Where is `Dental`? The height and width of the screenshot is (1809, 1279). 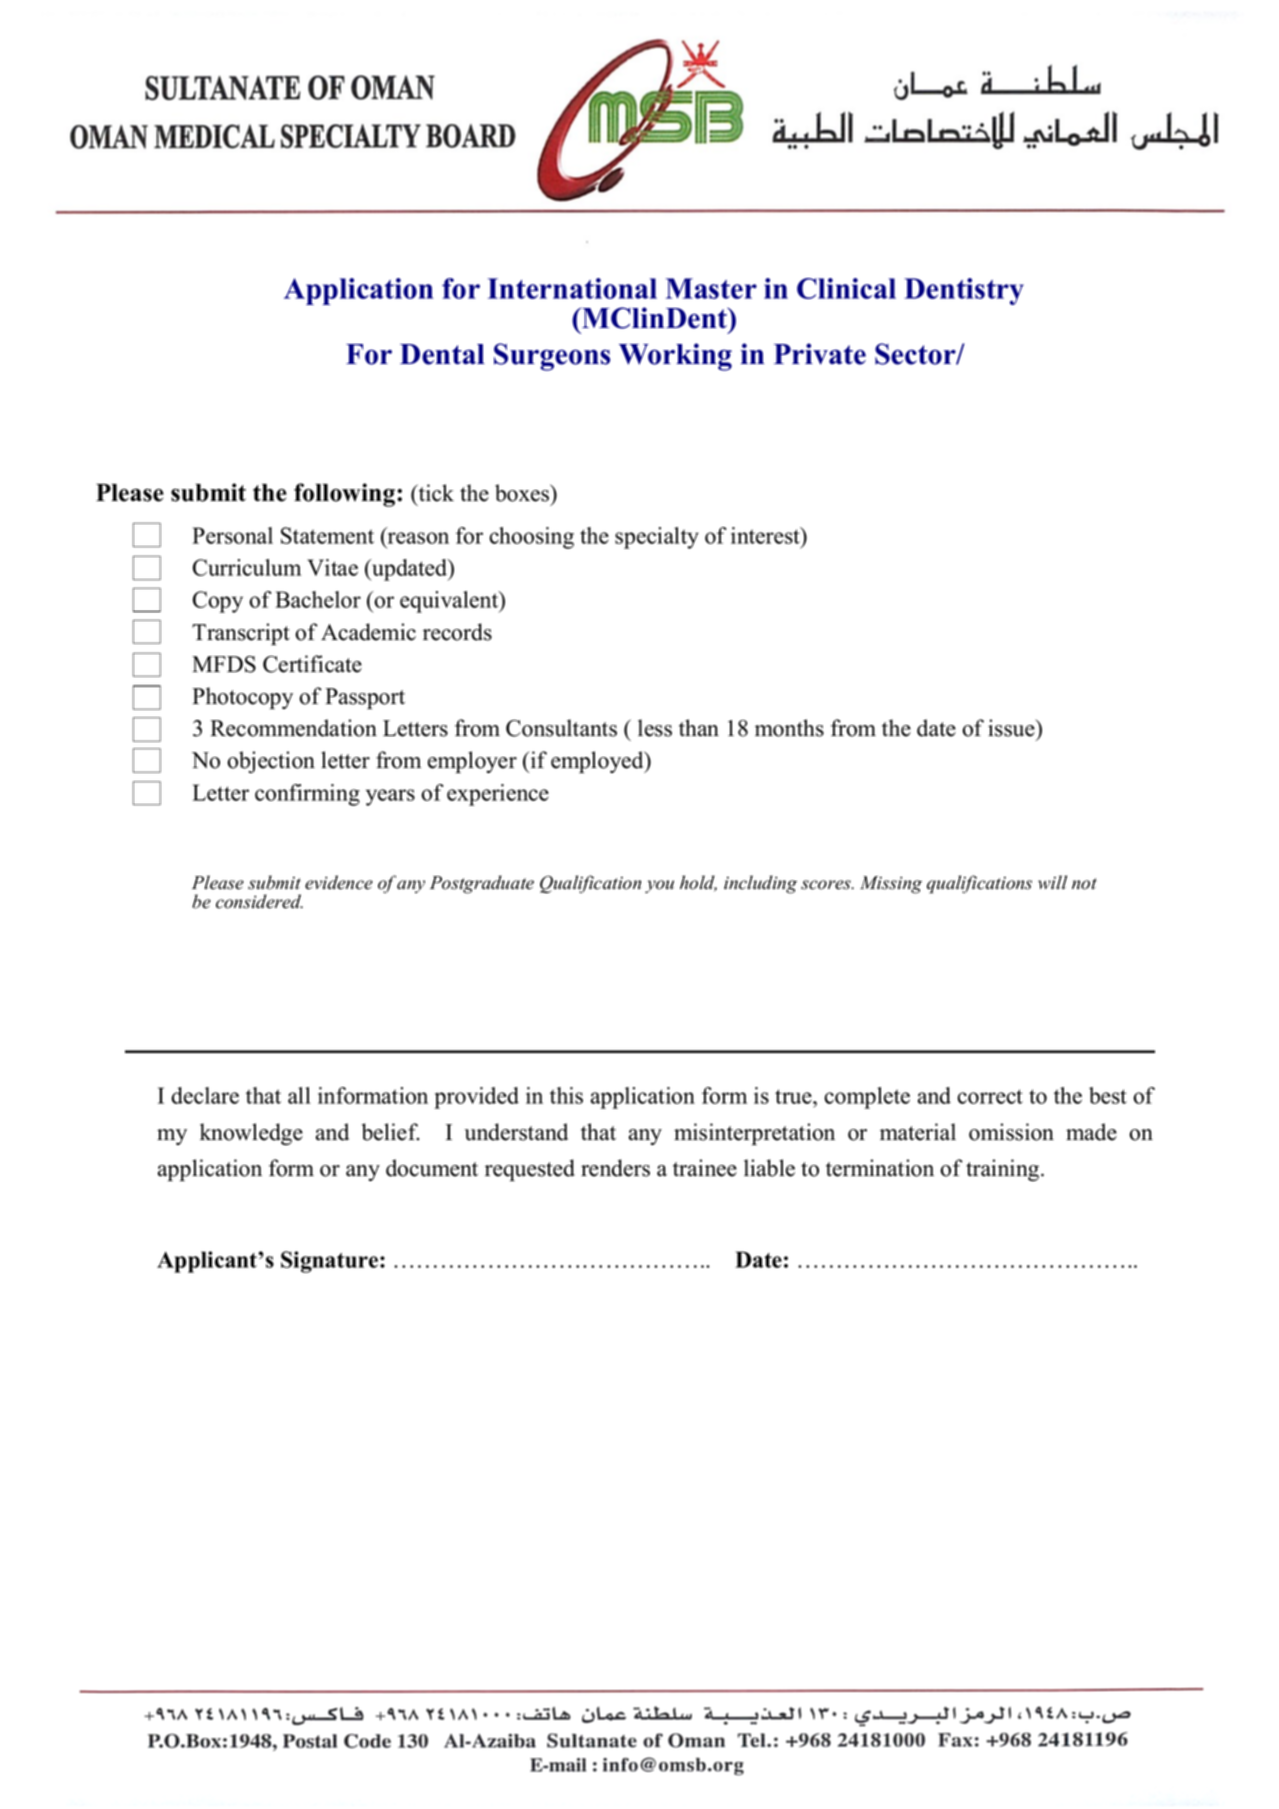 Dental is located at coordinates (442, 354).
